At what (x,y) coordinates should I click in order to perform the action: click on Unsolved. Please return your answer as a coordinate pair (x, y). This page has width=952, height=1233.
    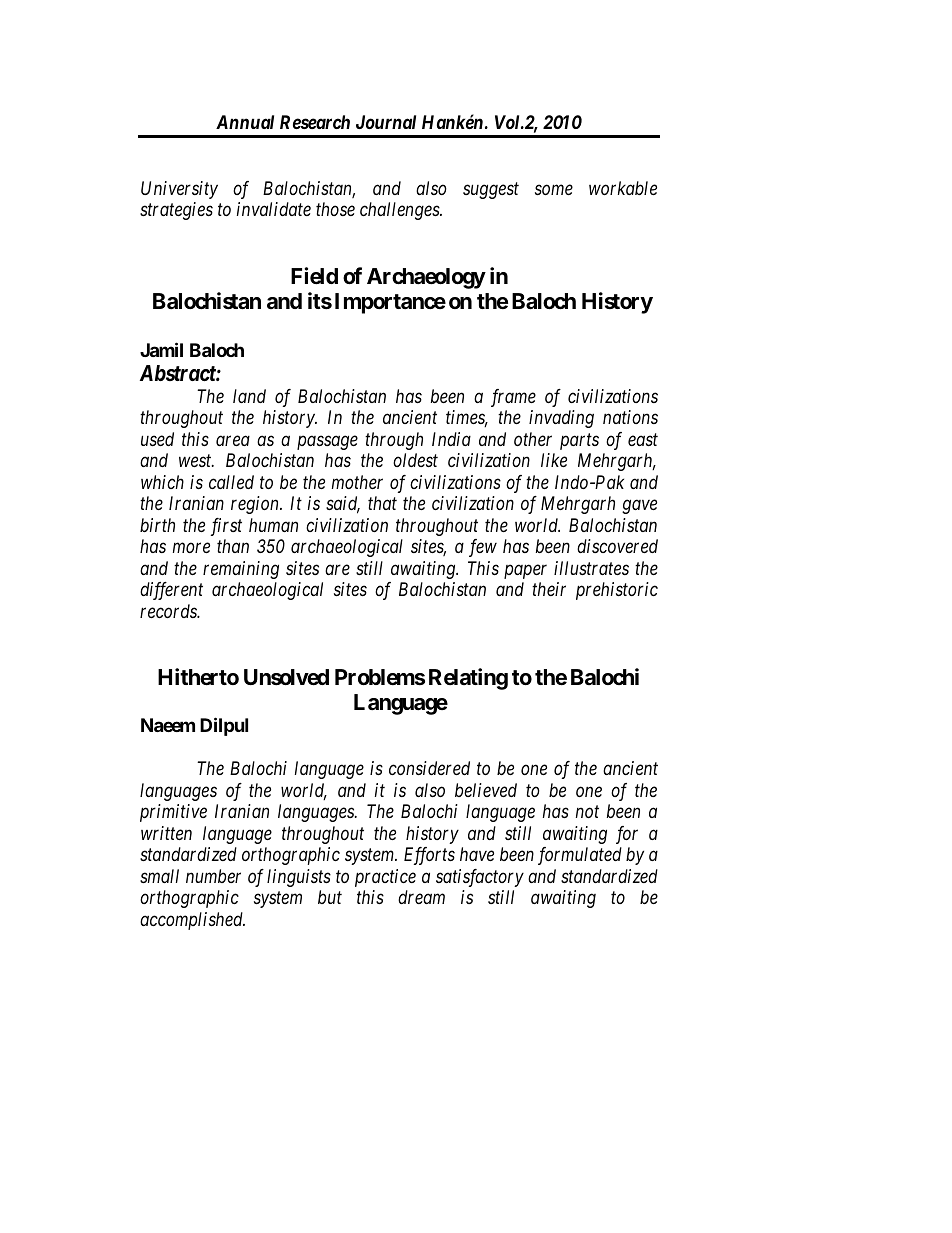
    Looking at the image, I should click on (286, 677).
